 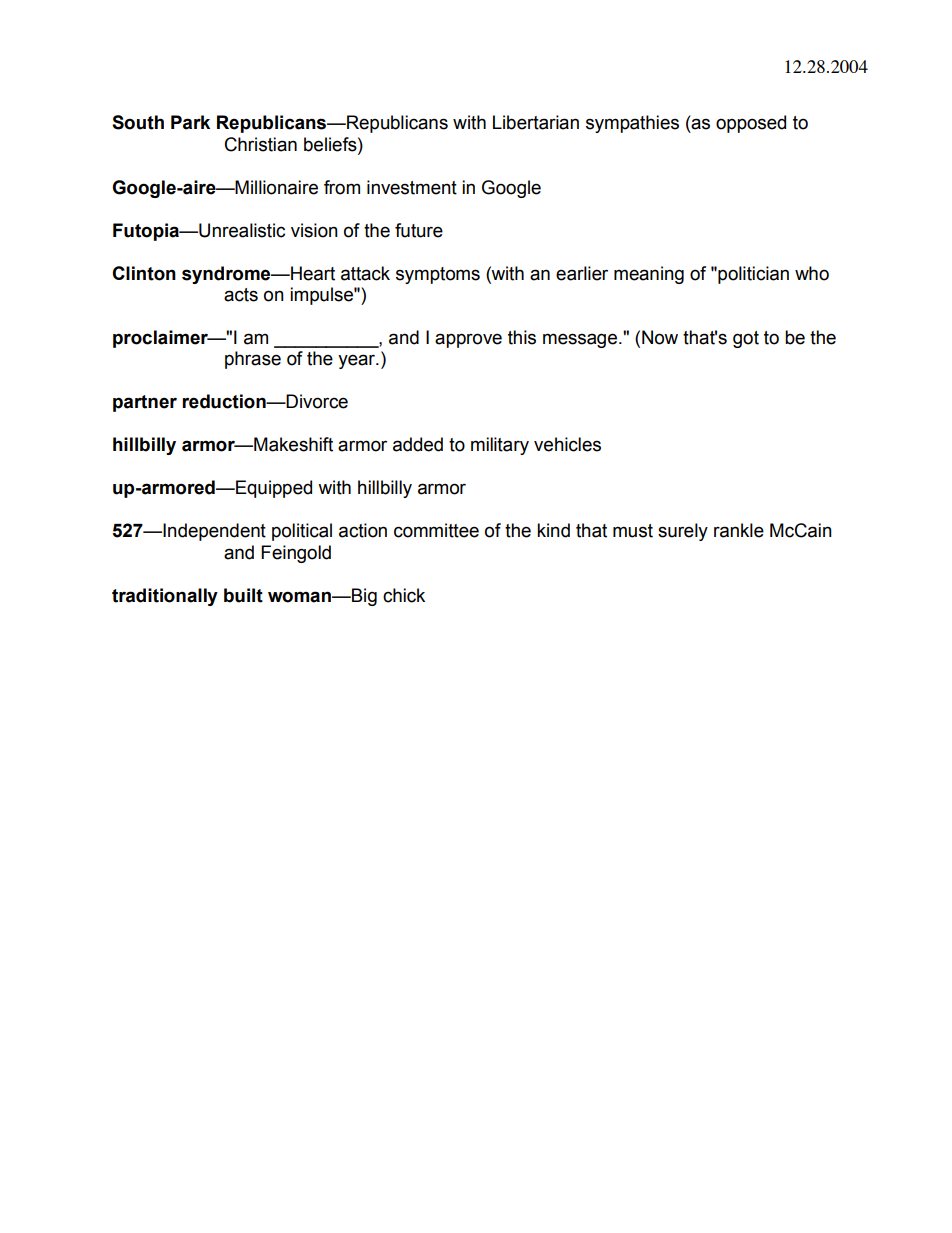 I want to click on chick, so click(x=404, y=595).
